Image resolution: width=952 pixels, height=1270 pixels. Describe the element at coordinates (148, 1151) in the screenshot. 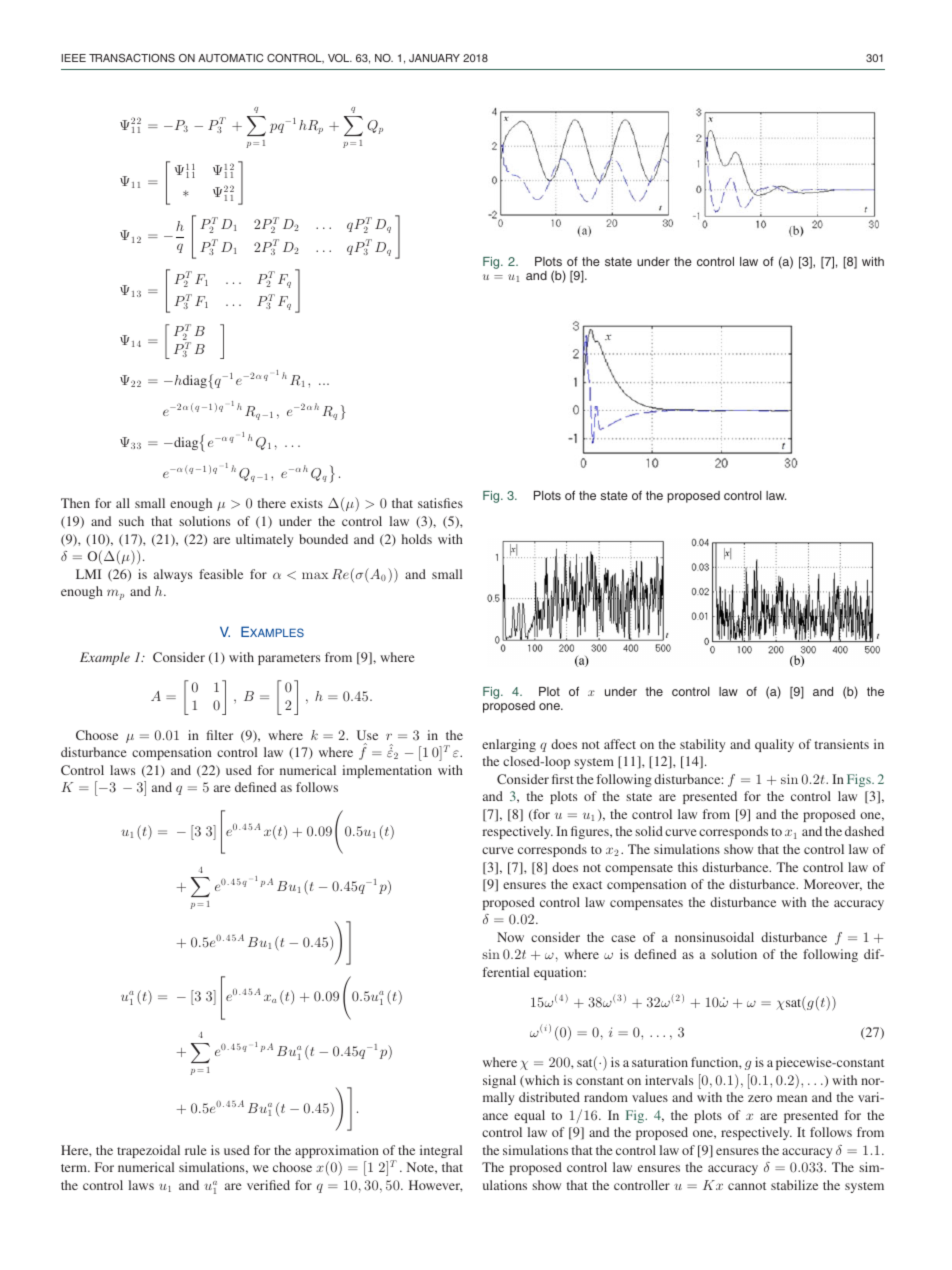

I see `trapezoidal` at that location.
